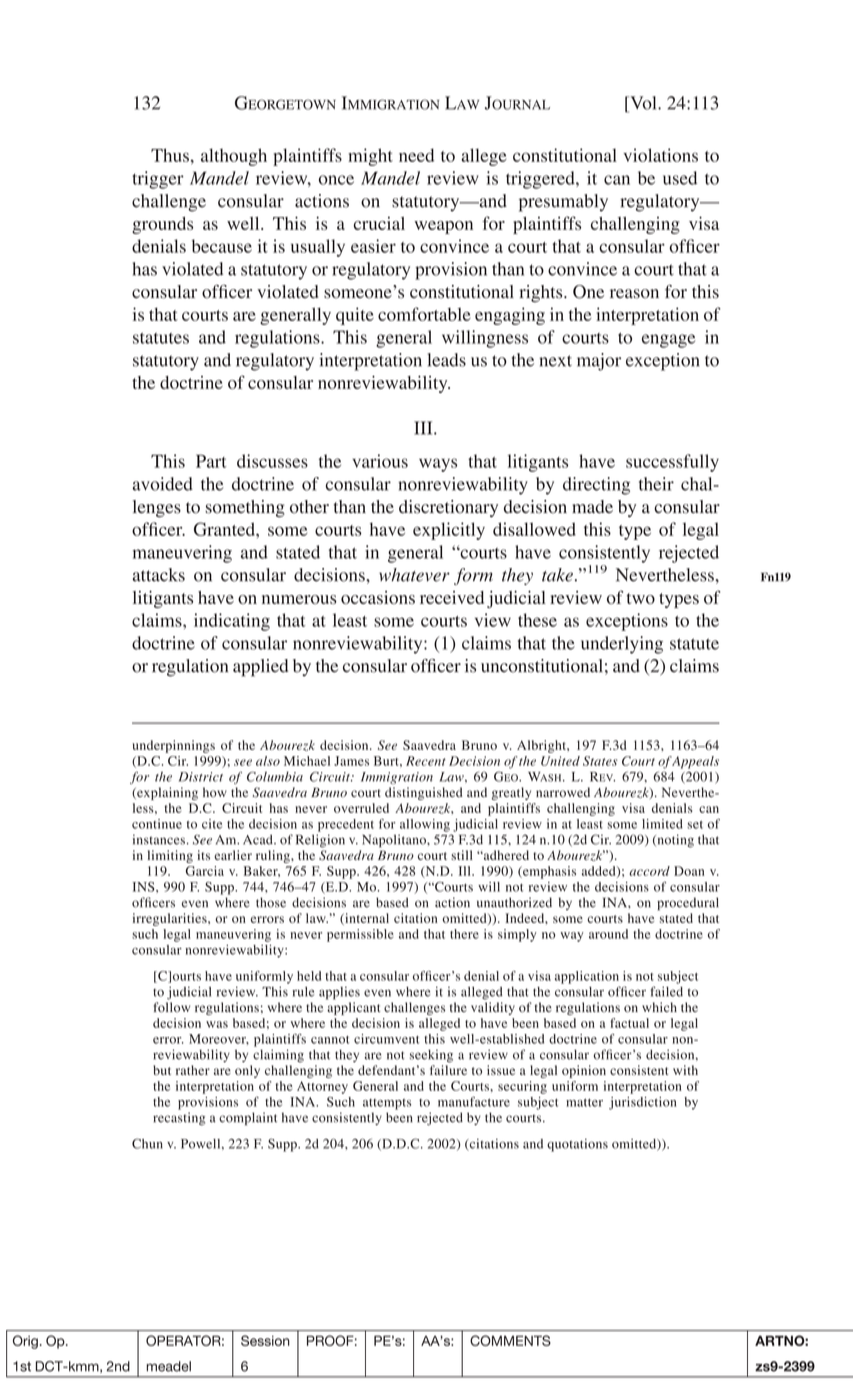  Describe the element at coordinates (351, 761) in the screenshot. I see `James` at that location.
